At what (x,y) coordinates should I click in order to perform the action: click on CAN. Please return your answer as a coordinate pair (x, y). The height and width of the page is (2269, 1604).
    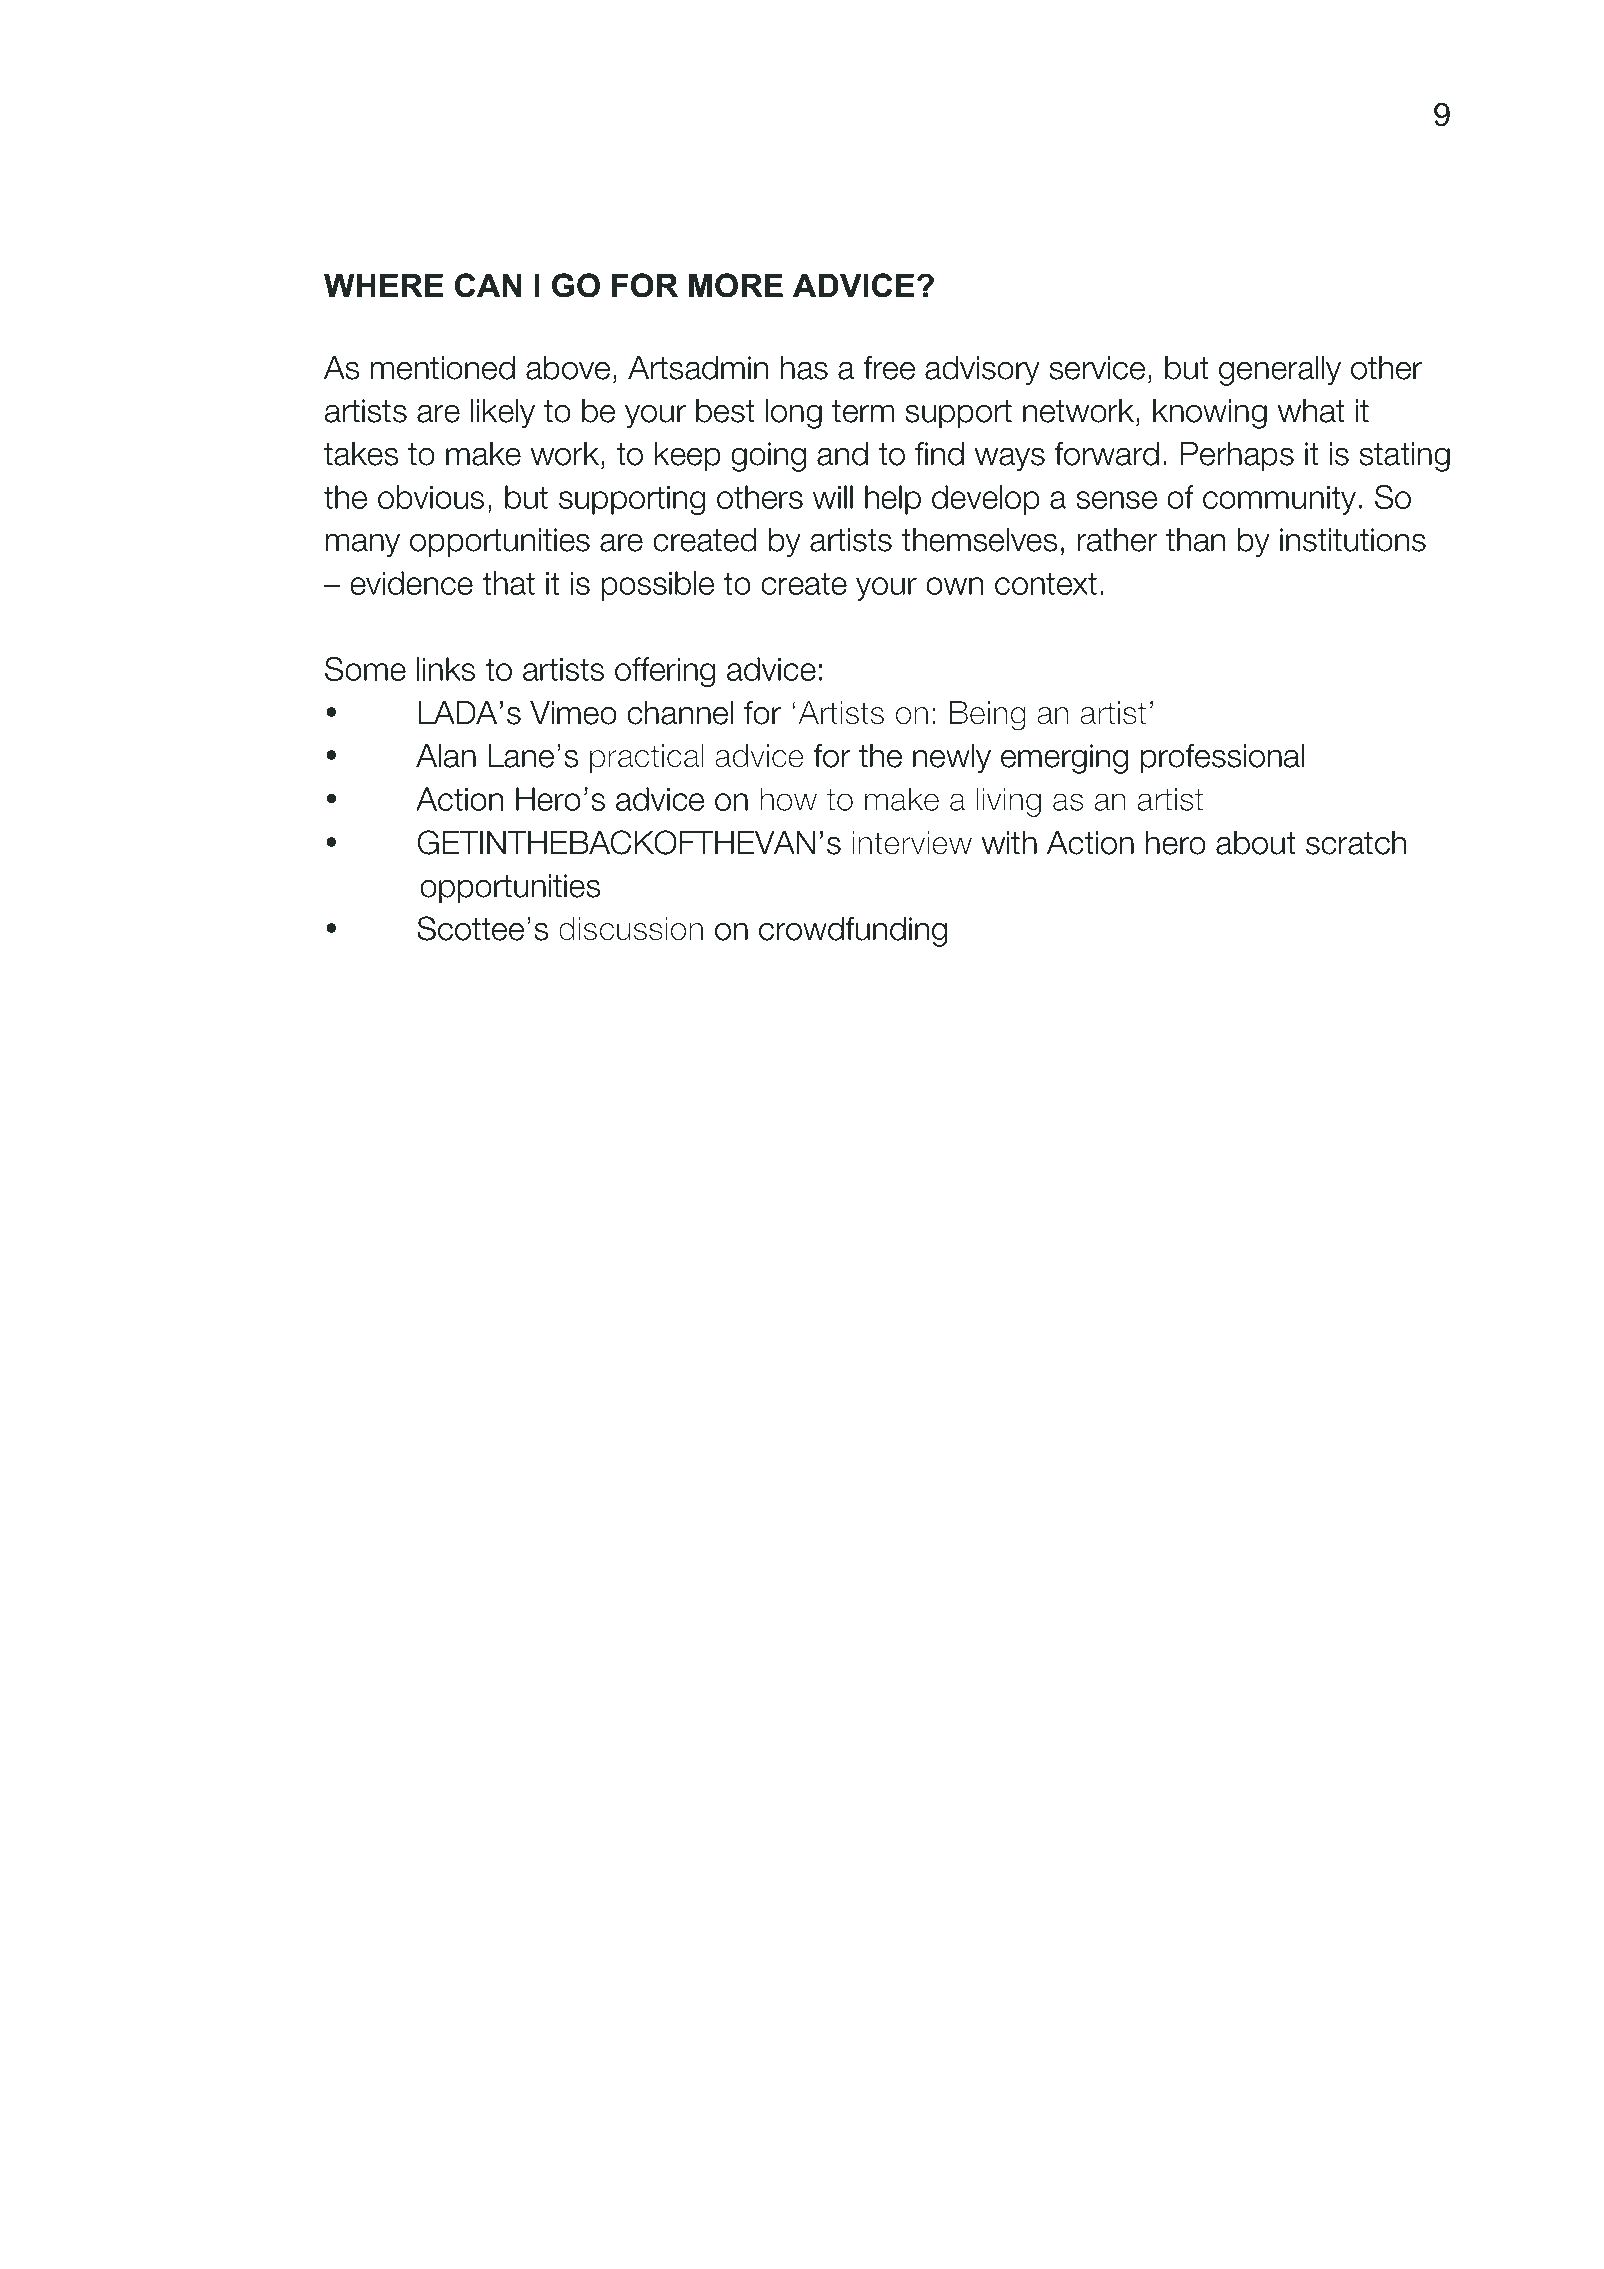
    Looking at the image, I should click on (488, 285).
